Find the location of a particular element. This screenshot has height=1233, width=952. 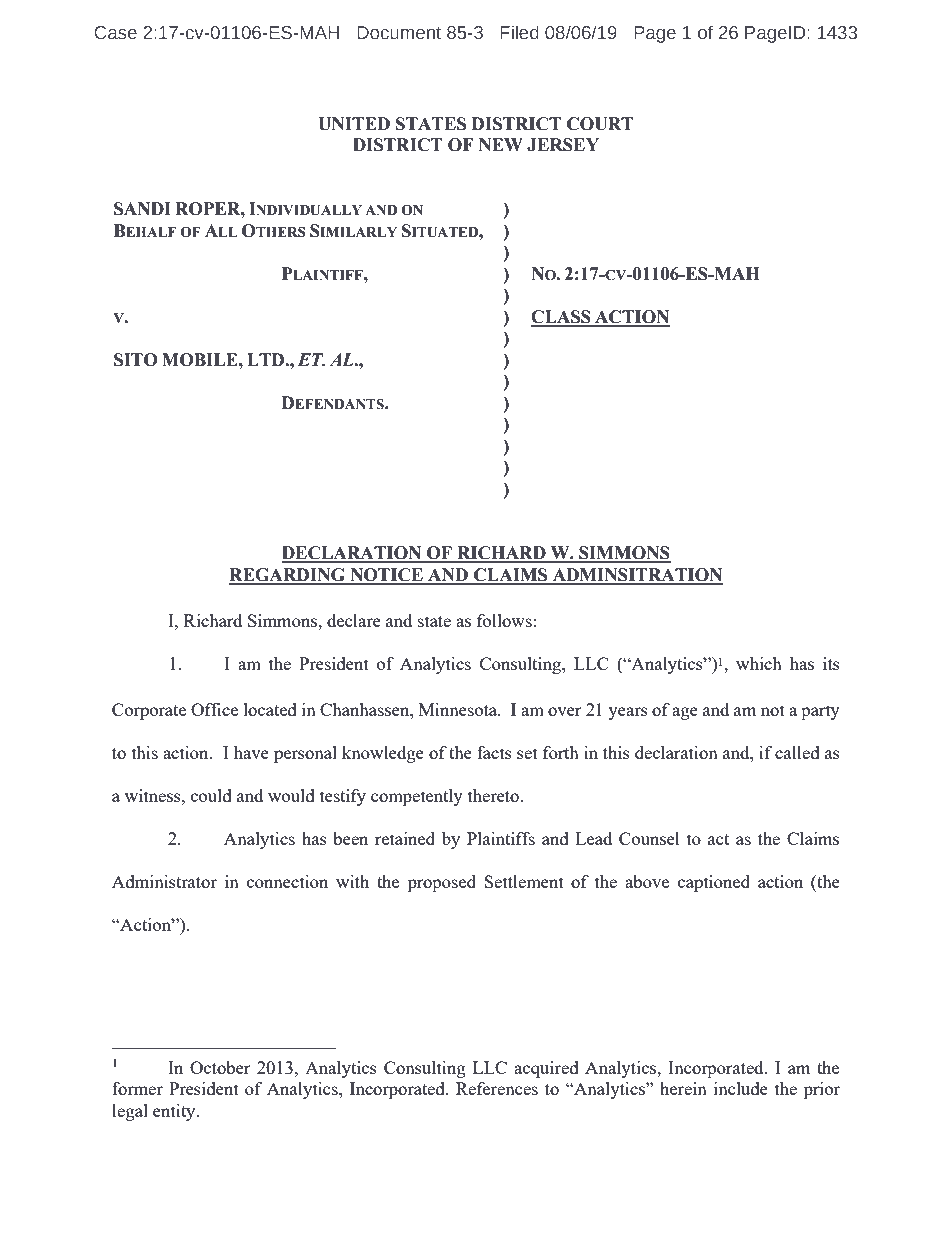

Filed is located at coordinates (519, 32).
